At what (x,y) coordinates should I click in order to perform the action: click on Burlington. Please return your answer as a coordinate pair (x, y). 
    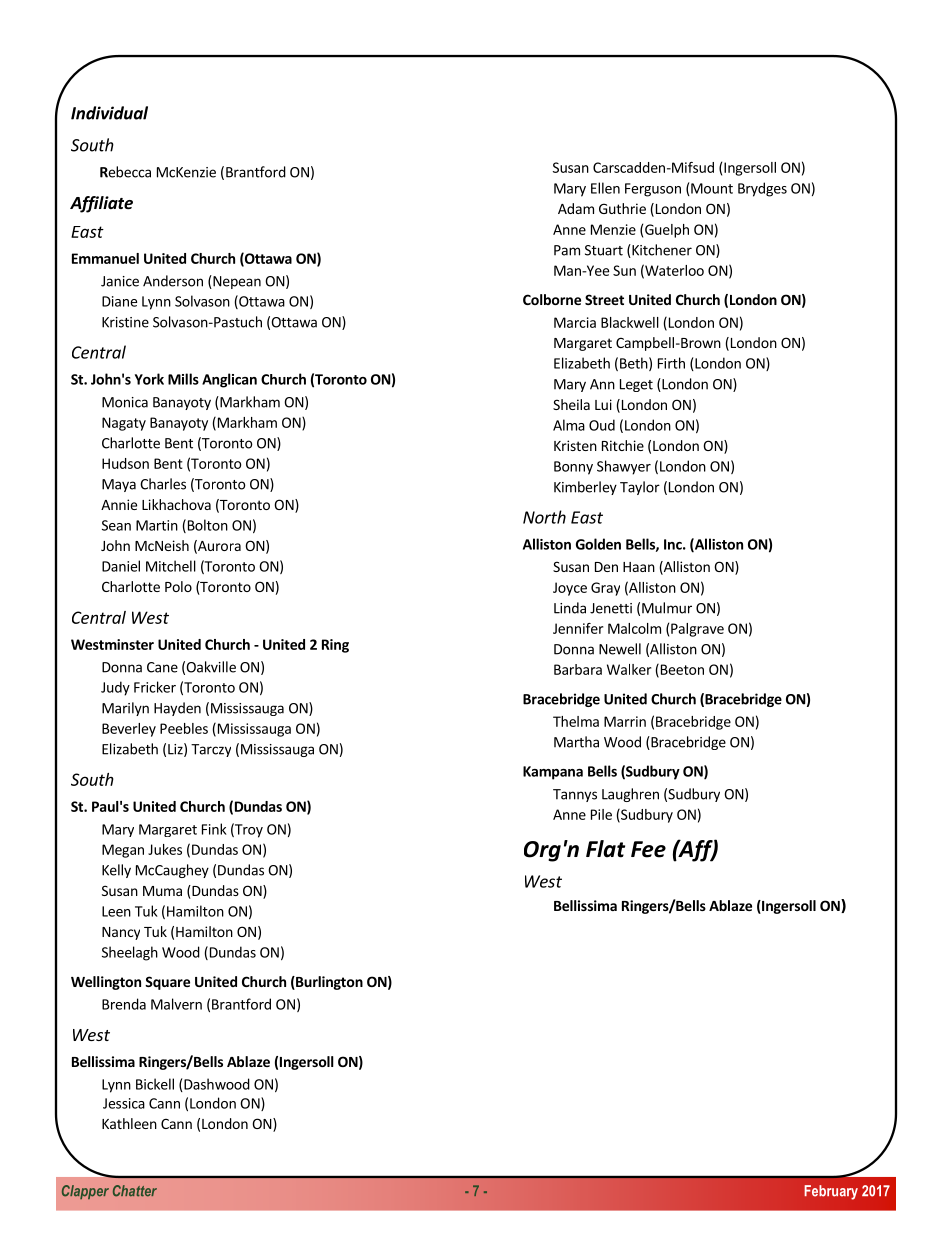
    Looking at the image, I should click on (328, 983).
